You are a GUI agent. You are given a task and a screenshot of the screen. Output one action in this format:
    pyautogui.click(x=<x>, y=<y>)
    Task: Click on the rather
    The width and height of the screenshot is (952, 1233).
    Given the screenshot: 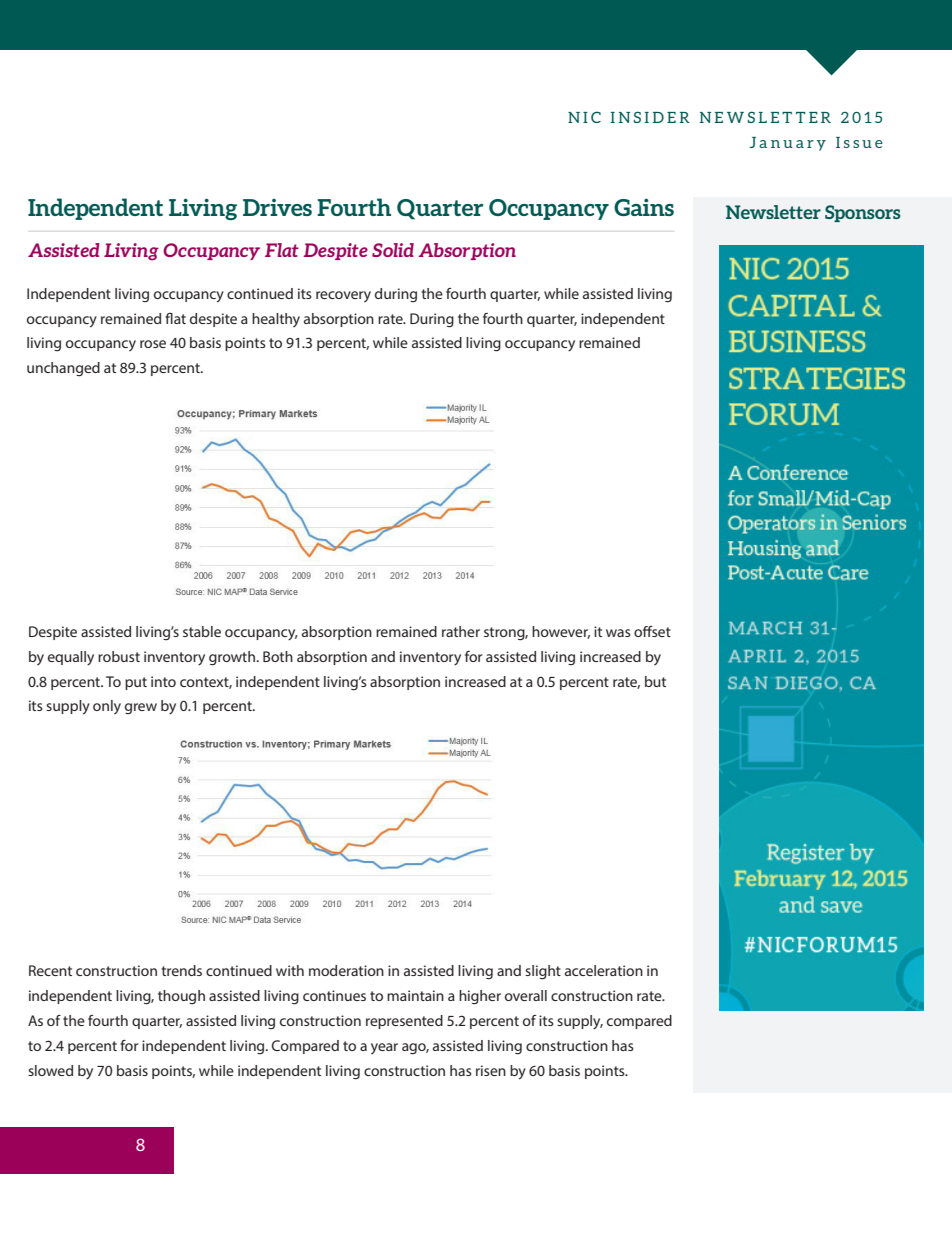 What is the action you would take?
    pyautogui.click(x=461, y=631)
